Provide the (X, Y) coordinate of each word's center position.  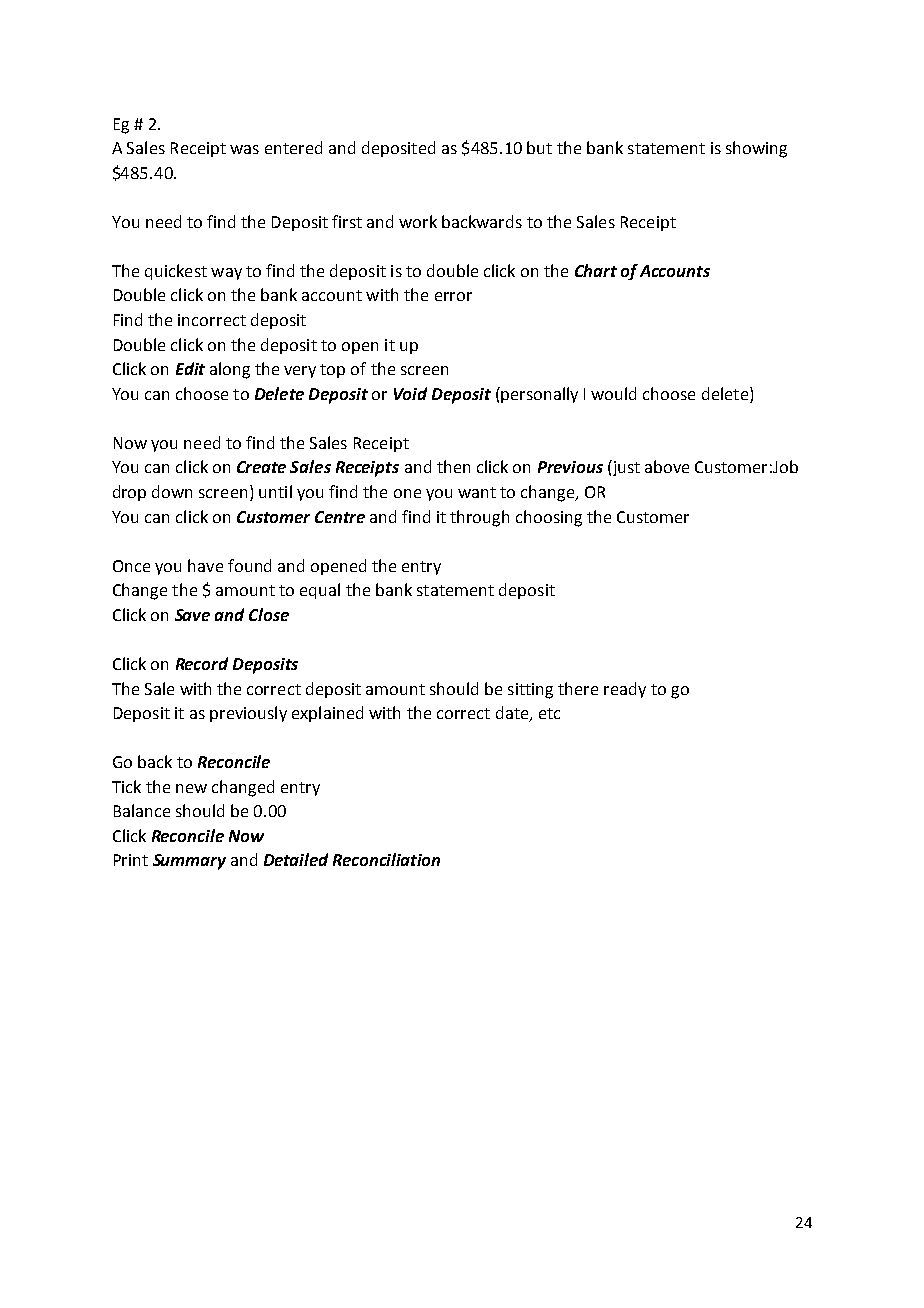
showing (756, 149)
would (613, 393)
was (244, 149)
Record (202, 663)
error (453, 296)
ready (625, 690)
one (407, 493)
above (667, 466)
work (418, 221)
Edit (190, 368)
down (172, 491)
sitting (530, 691)
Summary (189, 862)
